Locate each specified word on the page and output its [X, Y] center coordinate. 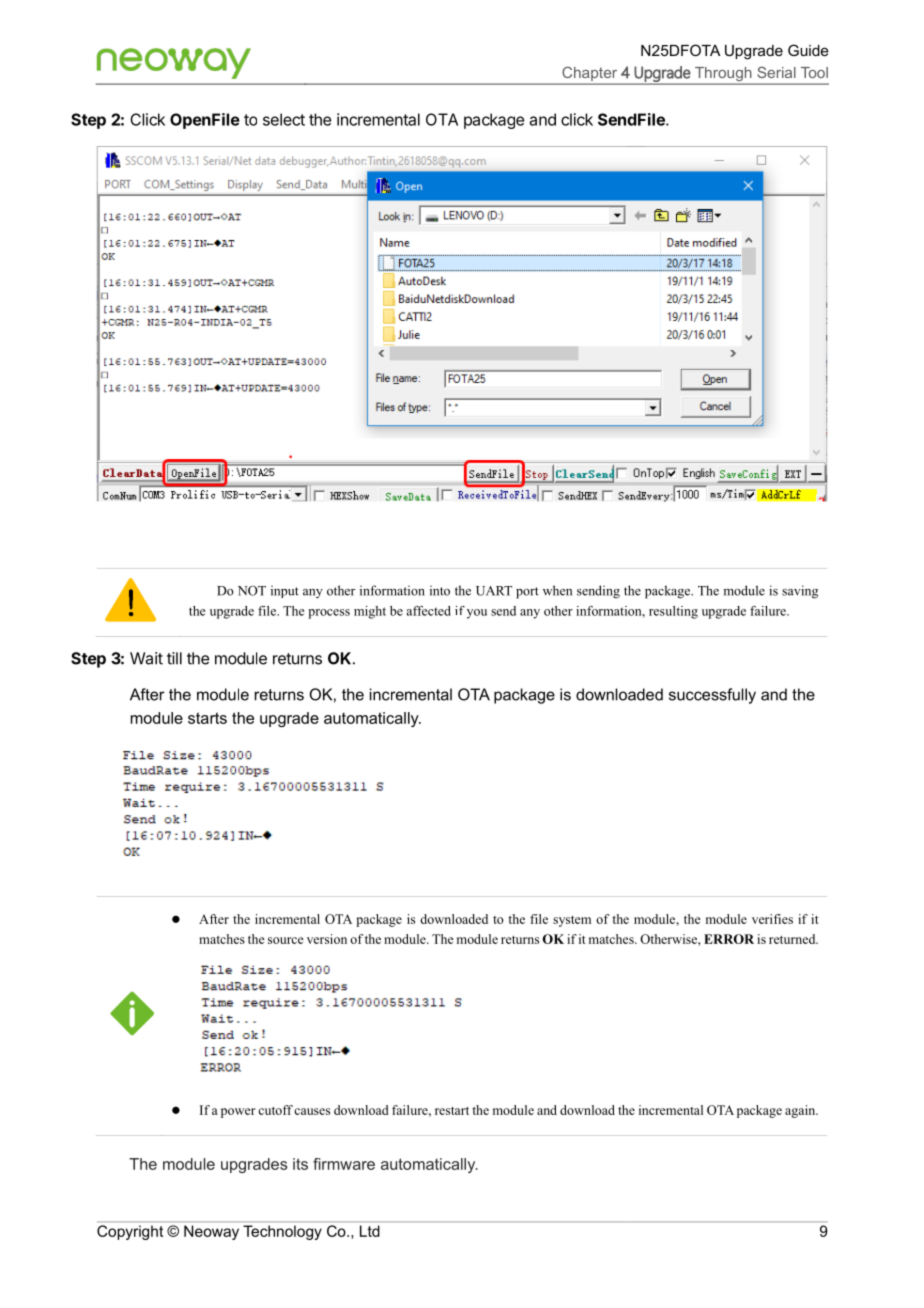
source [286, 940]
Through [723, 75]
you [477, 614]
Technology [282, 1232]
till [174, 658]
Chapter [590, 74]
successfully [712, 696]
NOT [252, 591]
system [572, 921]
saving [800, 592]
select [284, 119]
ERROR [729, 939]
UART [494, 591]
